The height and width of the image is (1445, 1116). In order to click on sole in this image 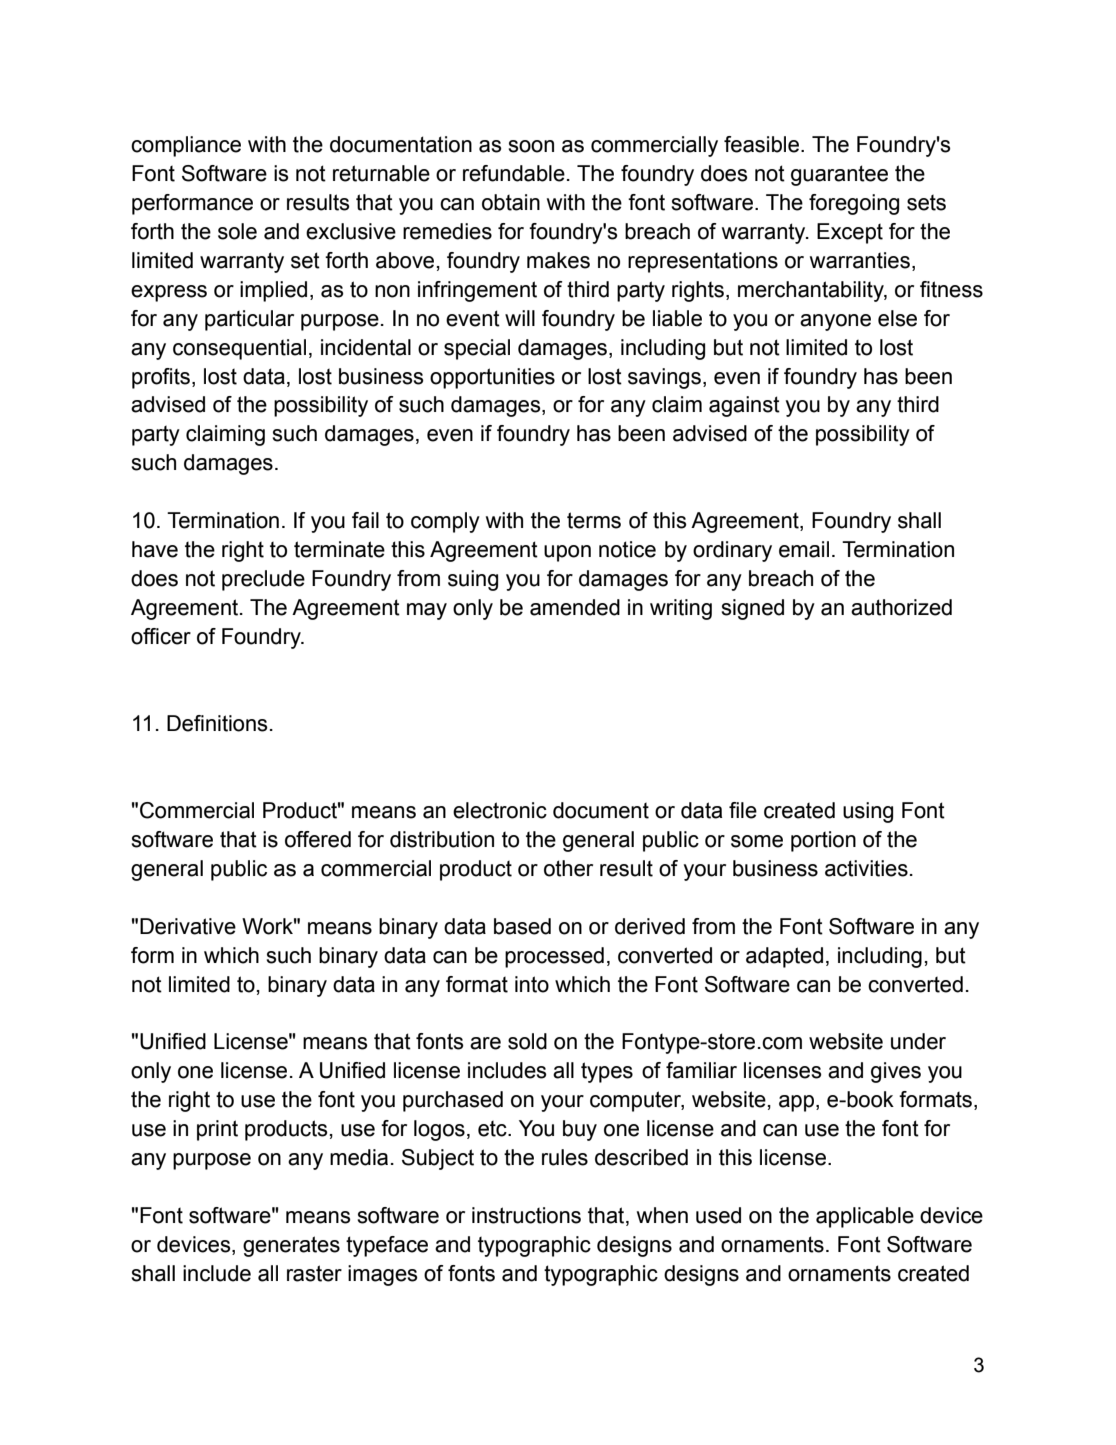, I will do `click(237, 231)`.
